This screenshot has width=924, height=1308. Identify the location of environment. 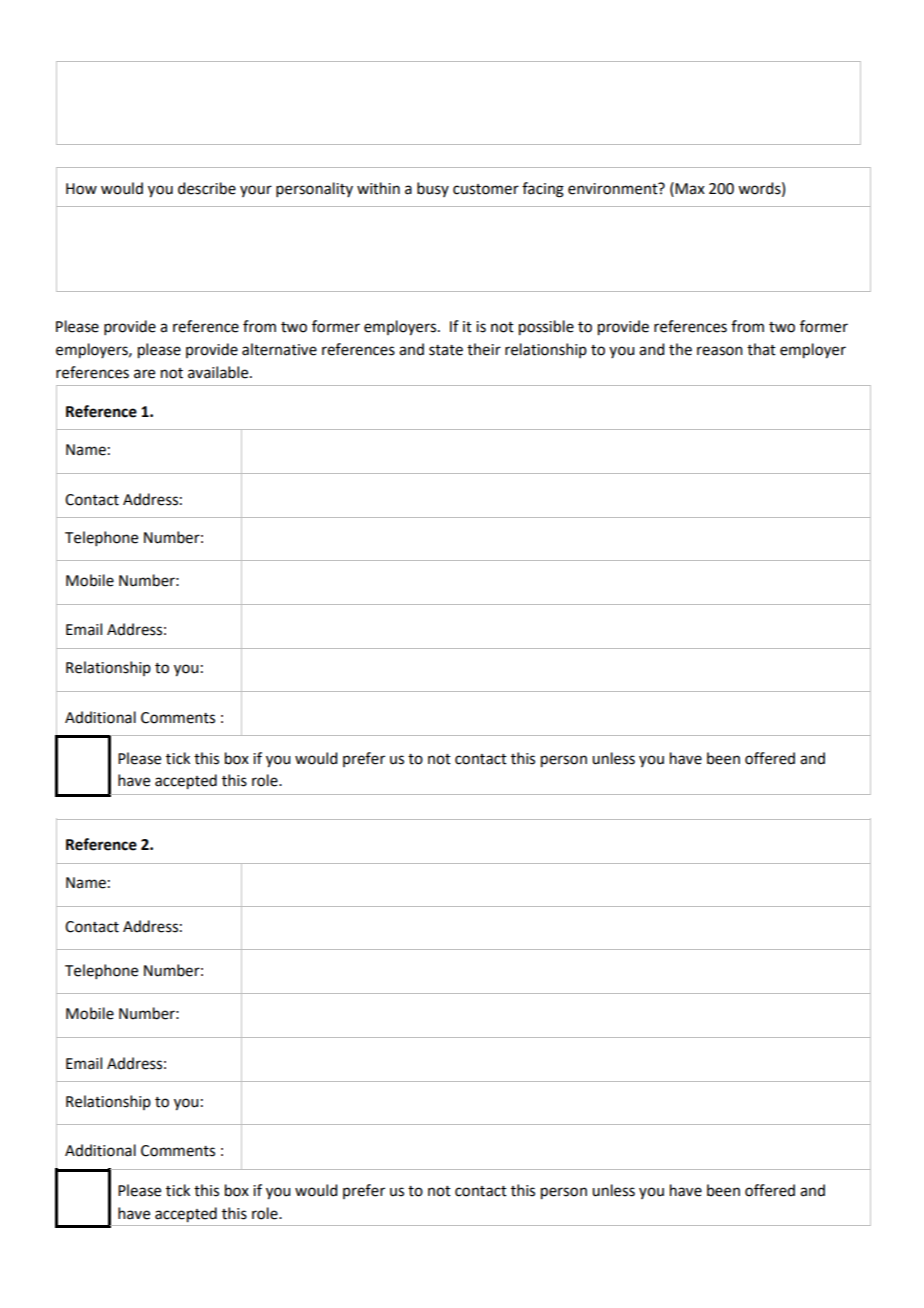
(614, 188).
